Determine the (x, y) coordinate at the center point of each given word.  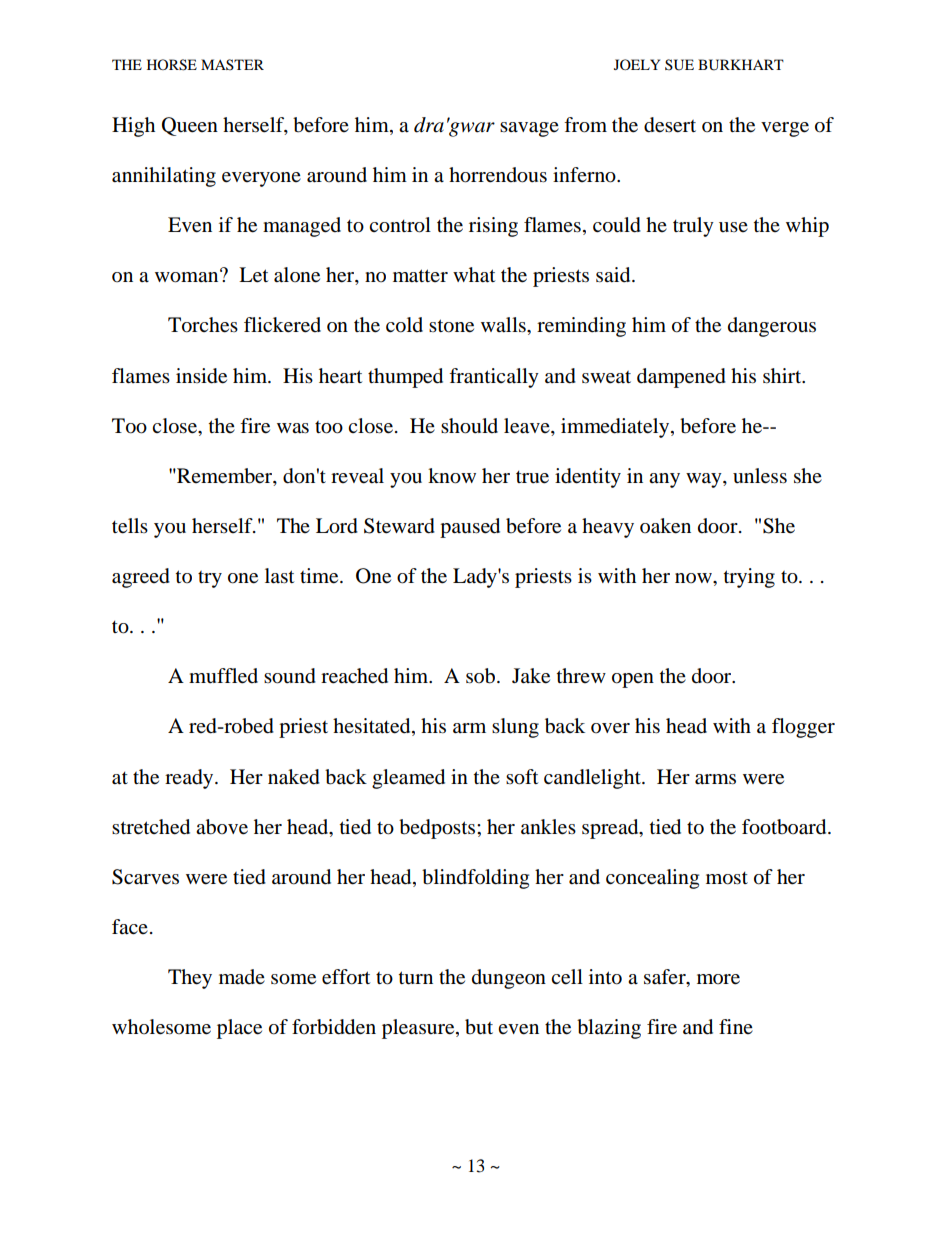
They (190, 979)
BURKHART (741, 65)
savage (529, 129)
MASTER (232, 64)
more (718, 979)
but (479, 1027)
